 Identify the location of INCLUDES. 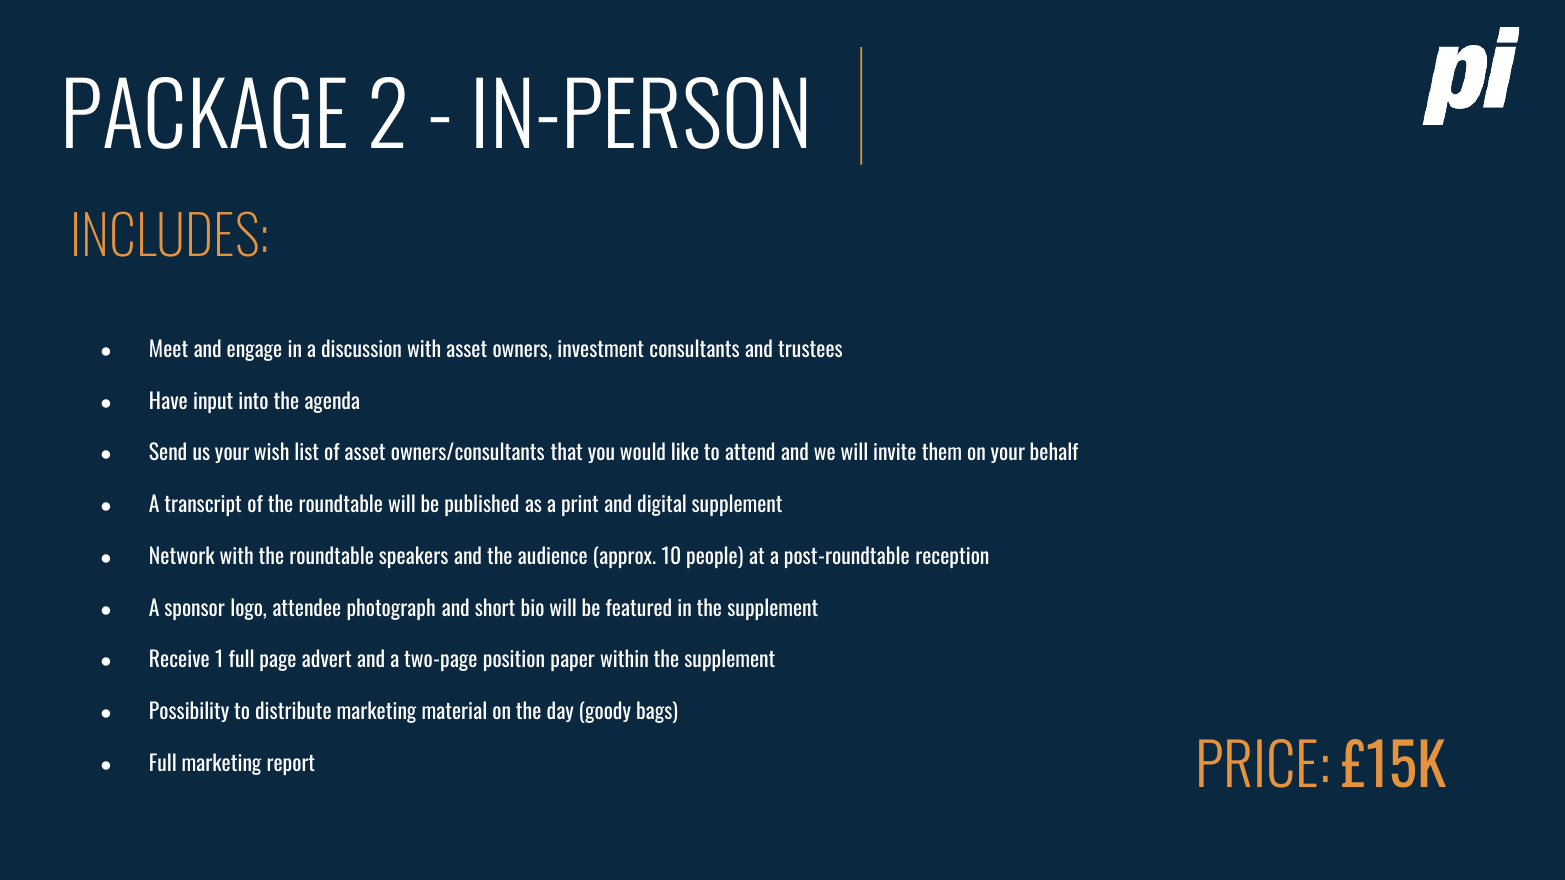
(166, 234).
